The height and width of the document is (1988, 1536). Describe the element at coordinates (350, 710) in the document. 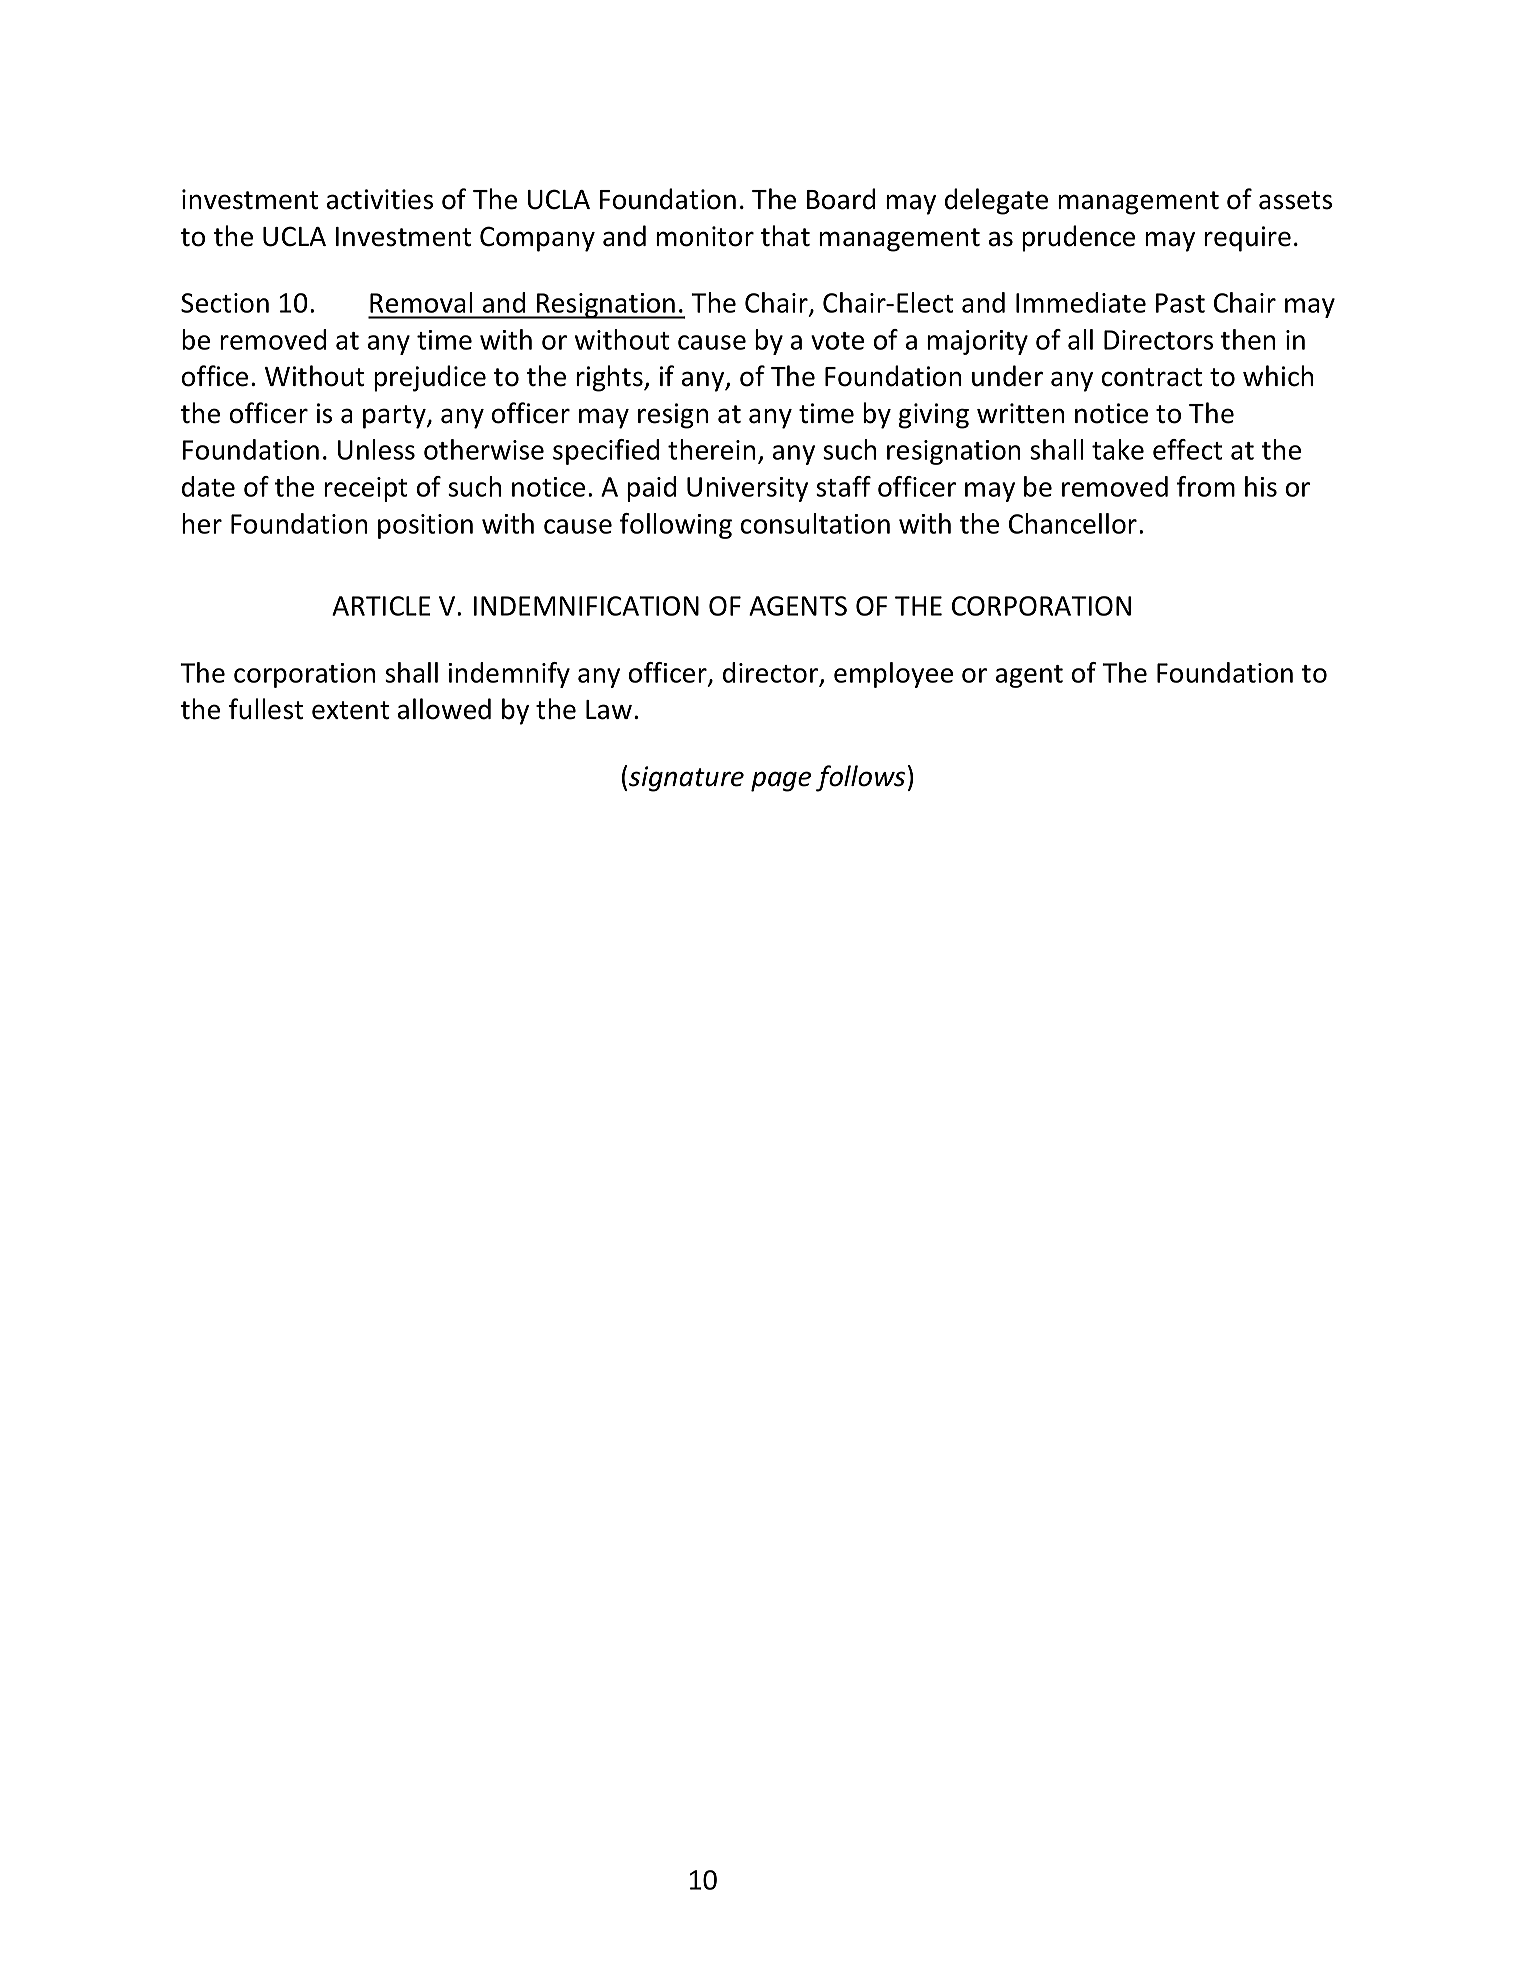

I see `extent` at that location.
